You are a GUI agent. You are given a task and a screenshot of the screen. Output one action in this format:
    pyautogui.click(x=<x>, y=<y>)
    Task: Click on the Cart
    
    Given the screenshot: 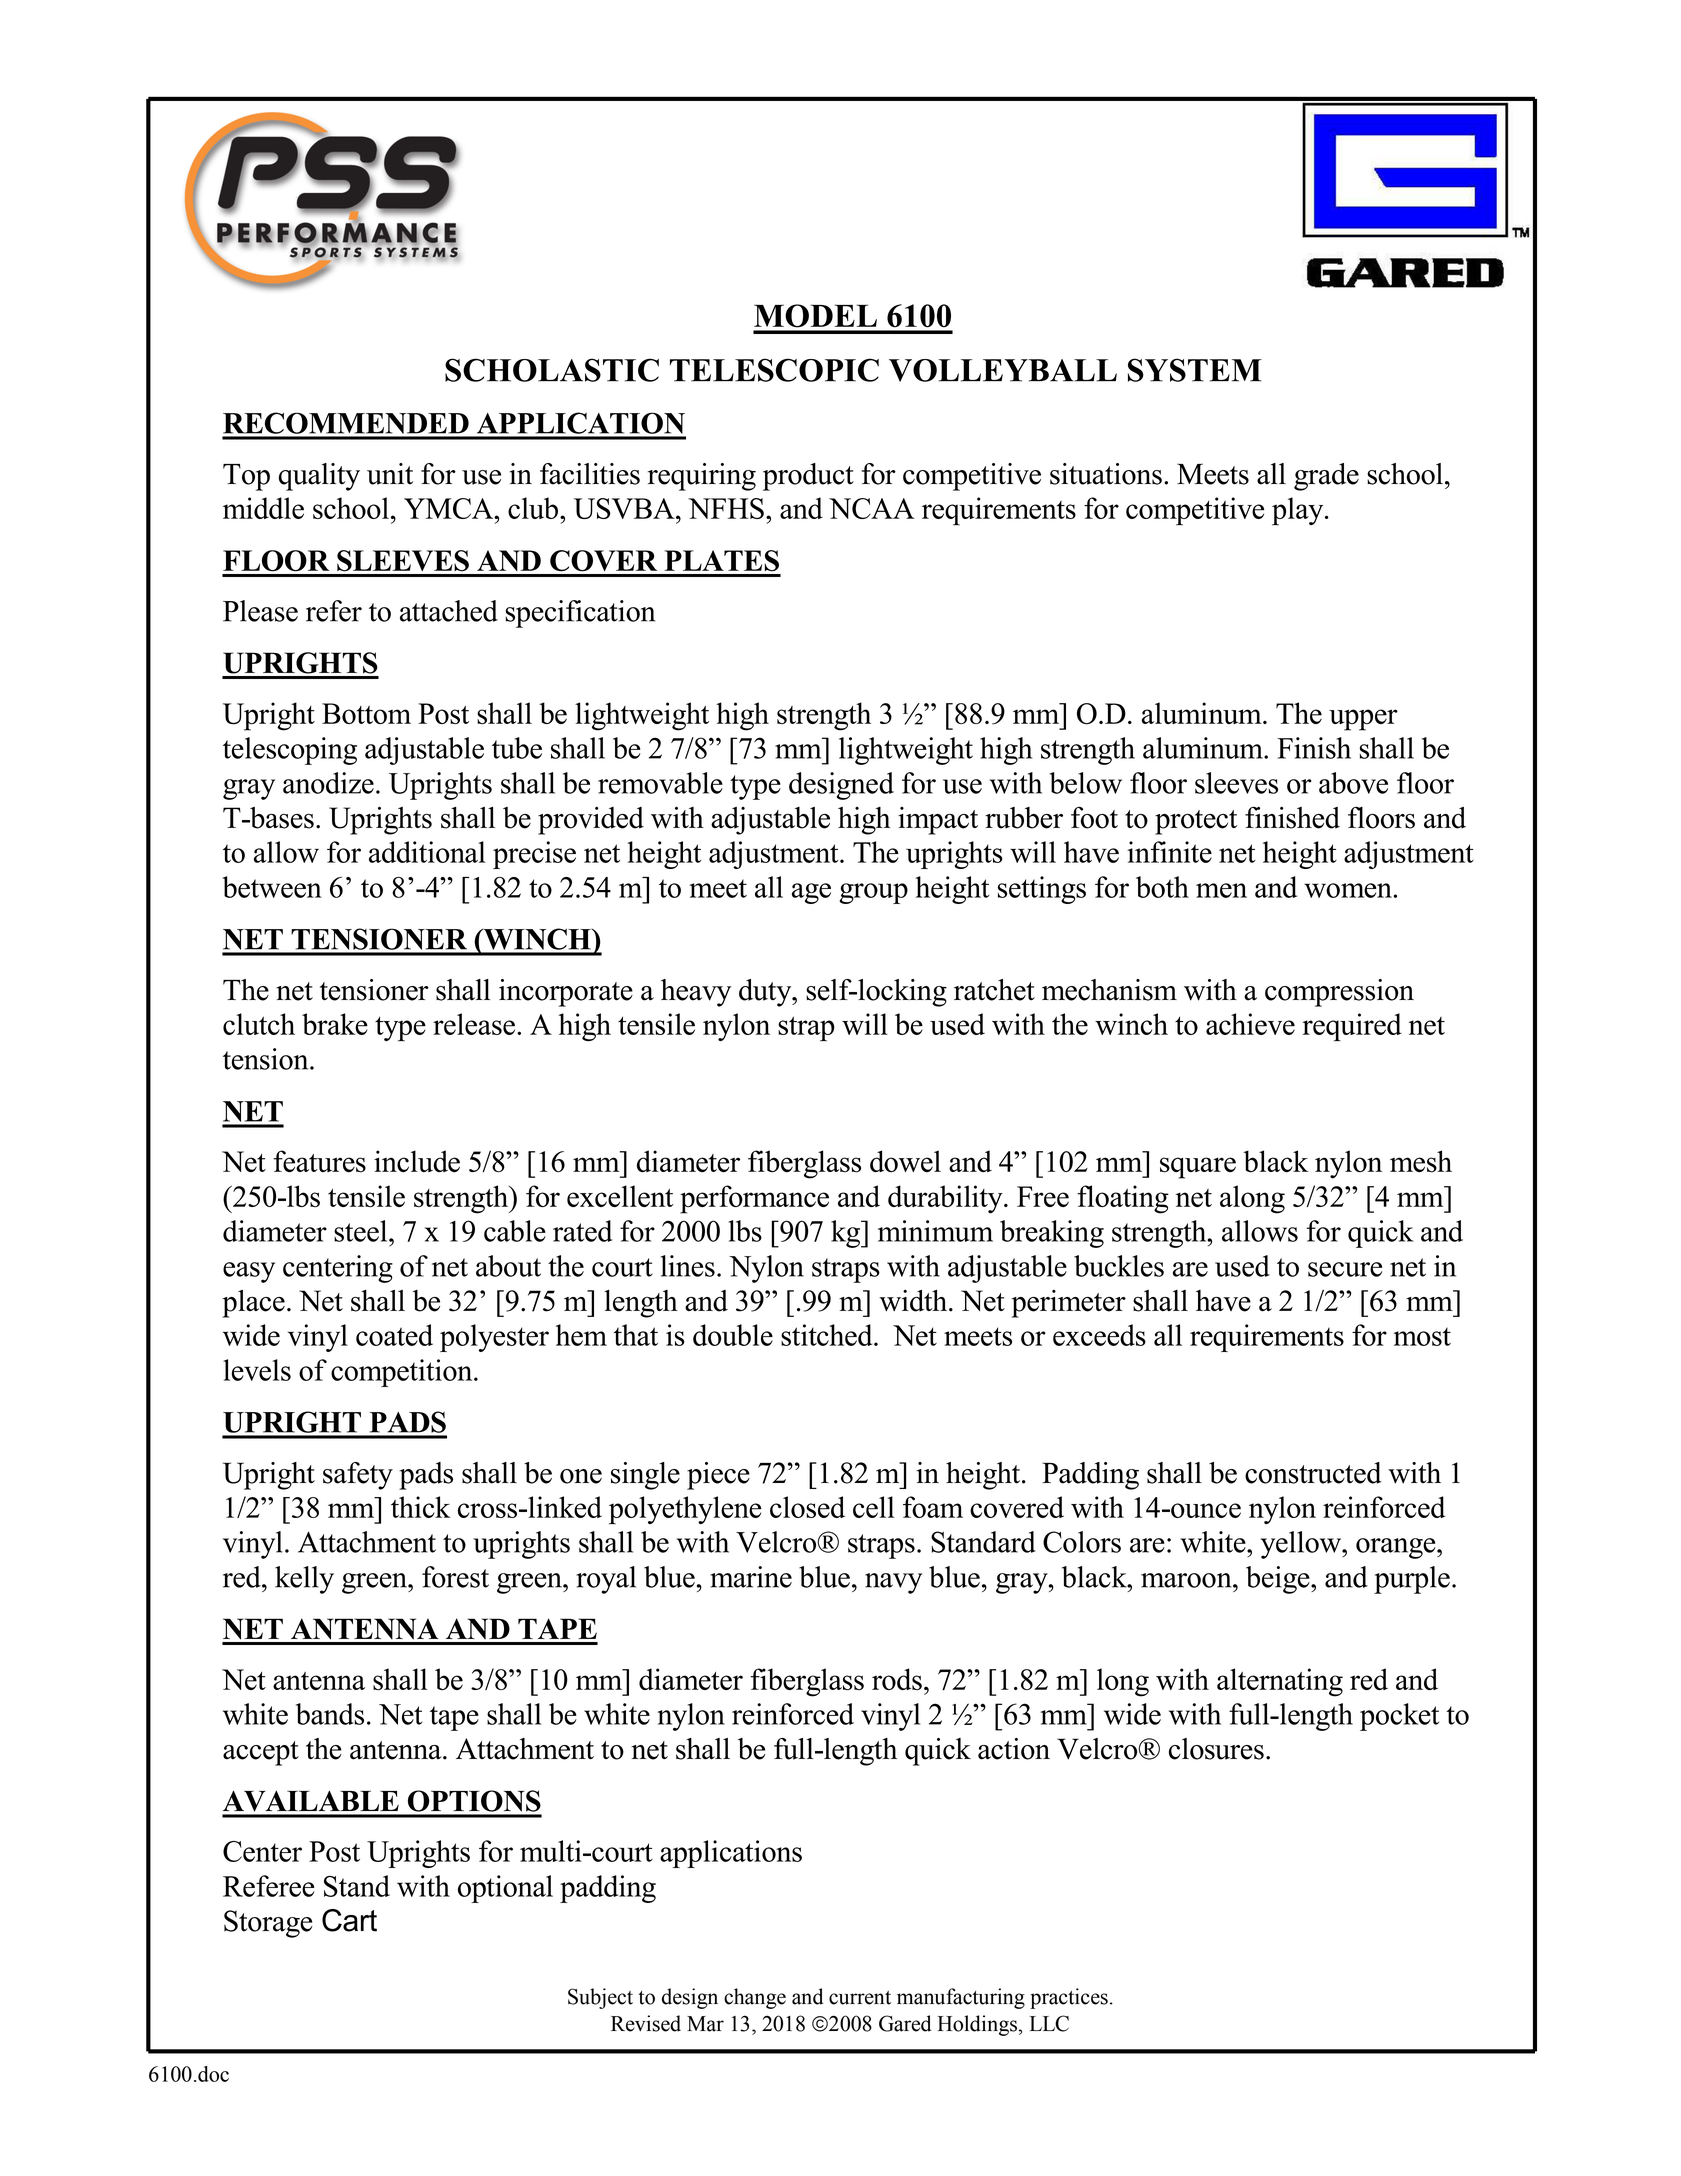 What is the action you would take?
    pyautogui.click(x=349, y=1920)
